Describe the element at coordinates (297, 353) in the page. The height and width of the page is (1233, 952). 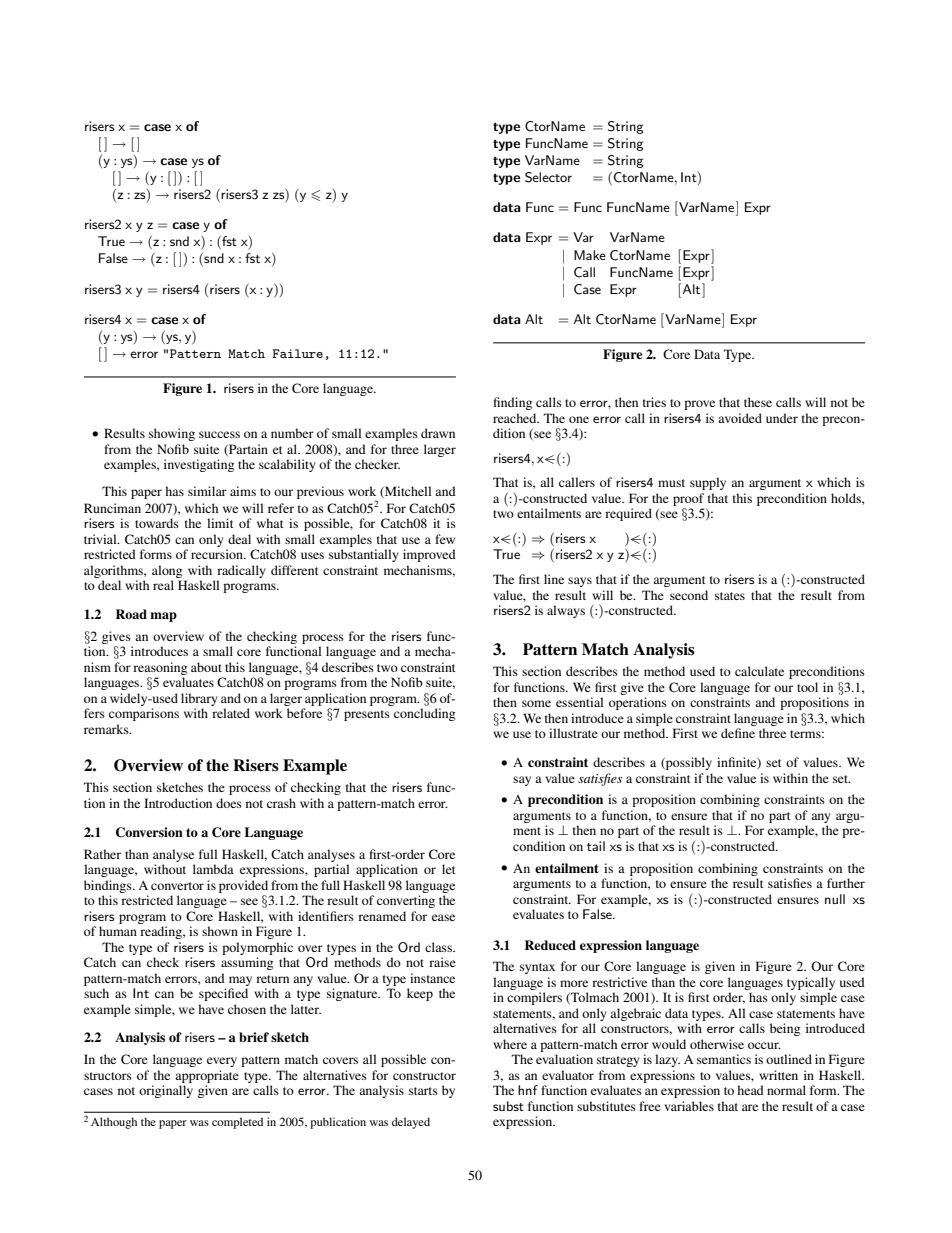
I see `Failure` at that location.
